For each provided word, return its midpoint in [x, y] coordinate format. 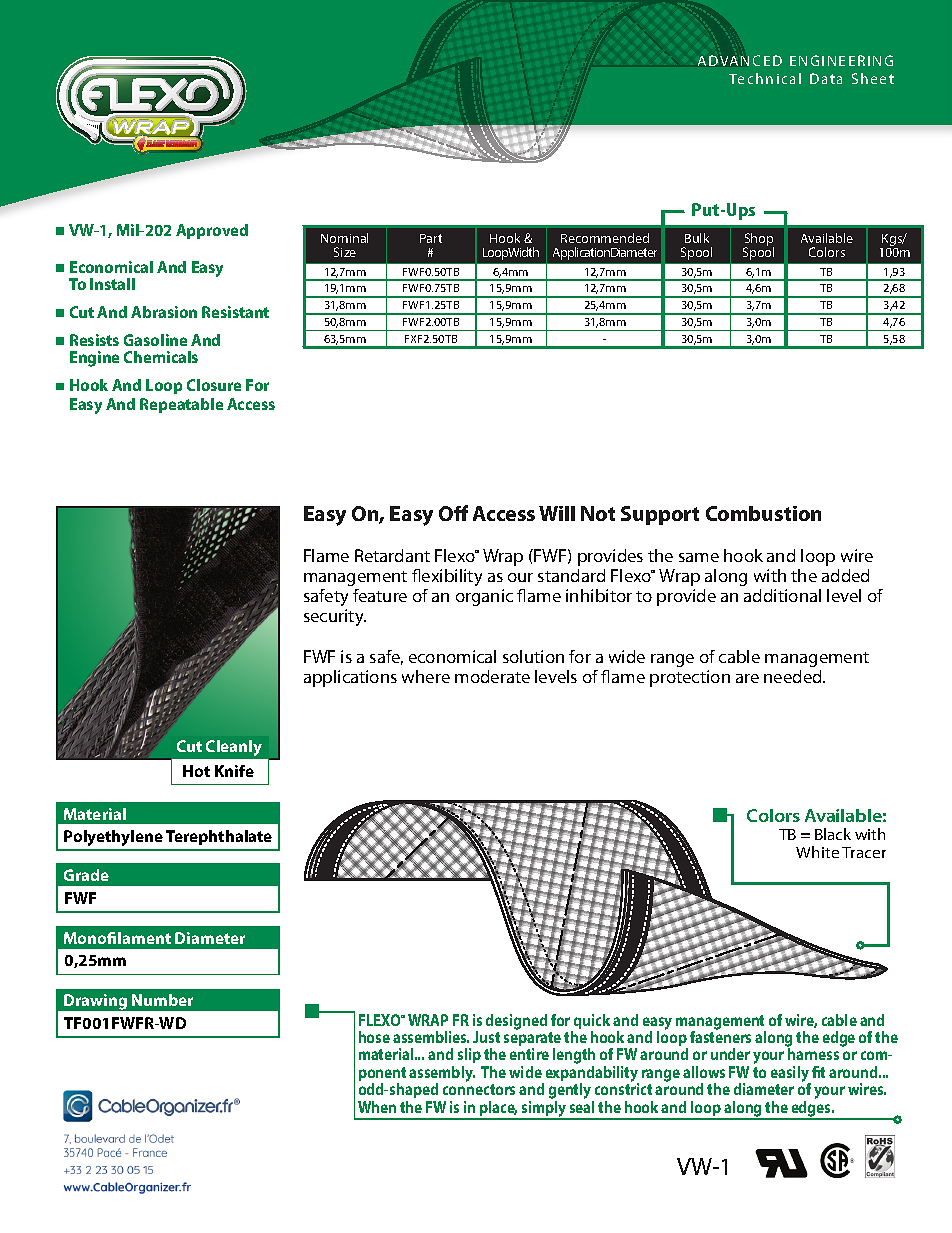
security [335, 617]
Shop [759, 240]
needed [794, 676]
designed [516, 1023]
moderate [492, 676]
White [817, 852]
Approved [212, 231]
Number [162, 1000]
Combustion [763, 513]
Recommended [605, 238]
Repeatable [181, 405]
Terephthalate [219, 837]
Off [453, 513]
